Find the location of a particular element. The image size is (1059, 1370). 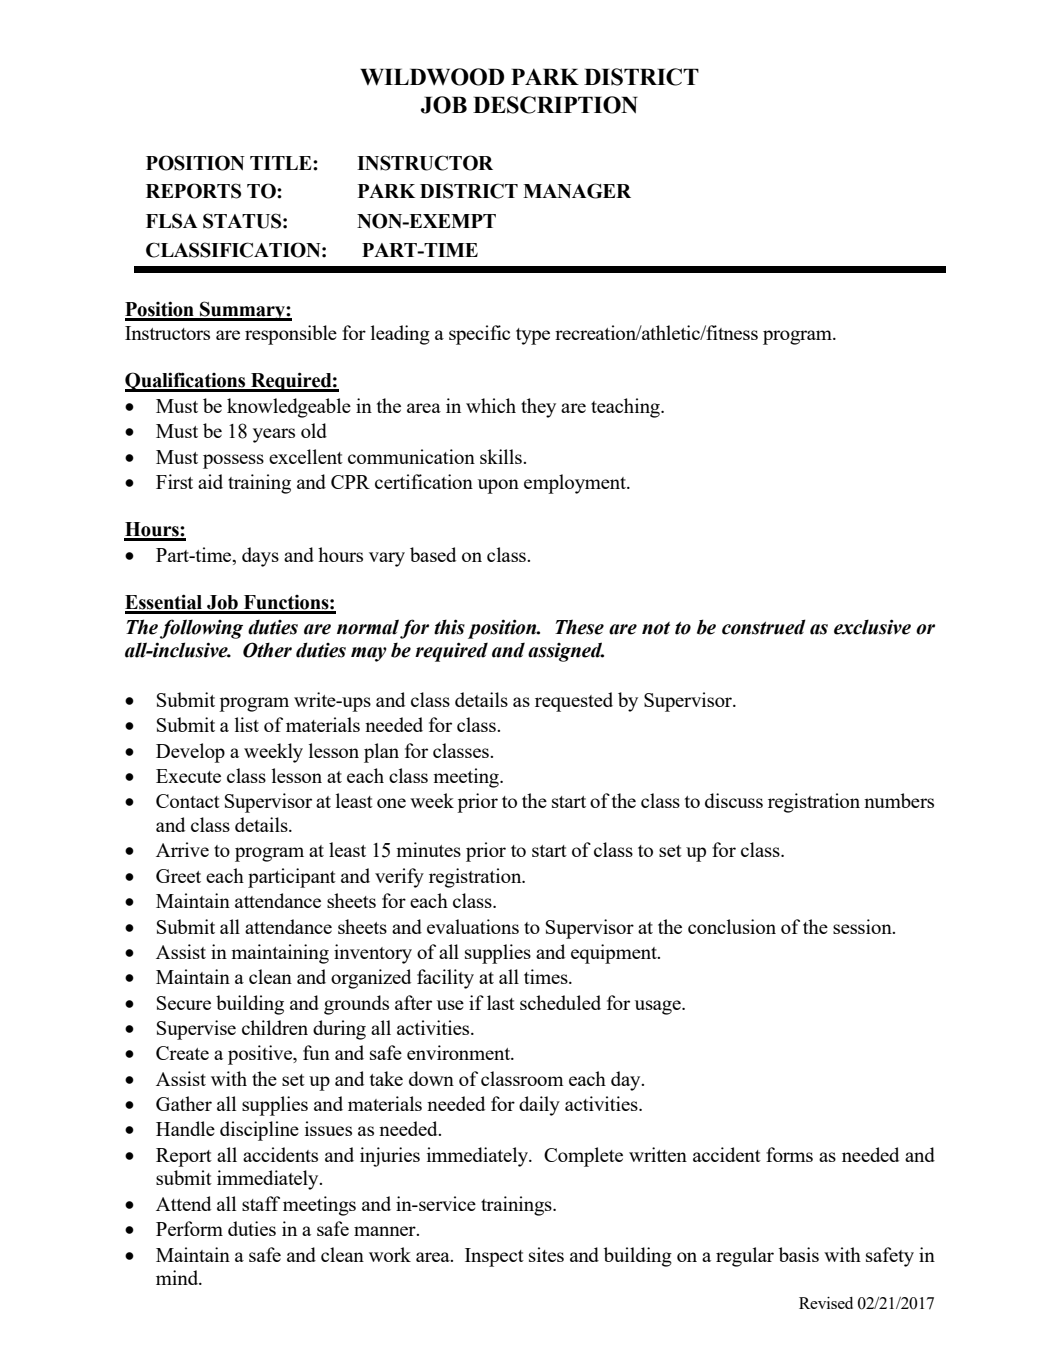

children is located at coordinates (275, 1027).
